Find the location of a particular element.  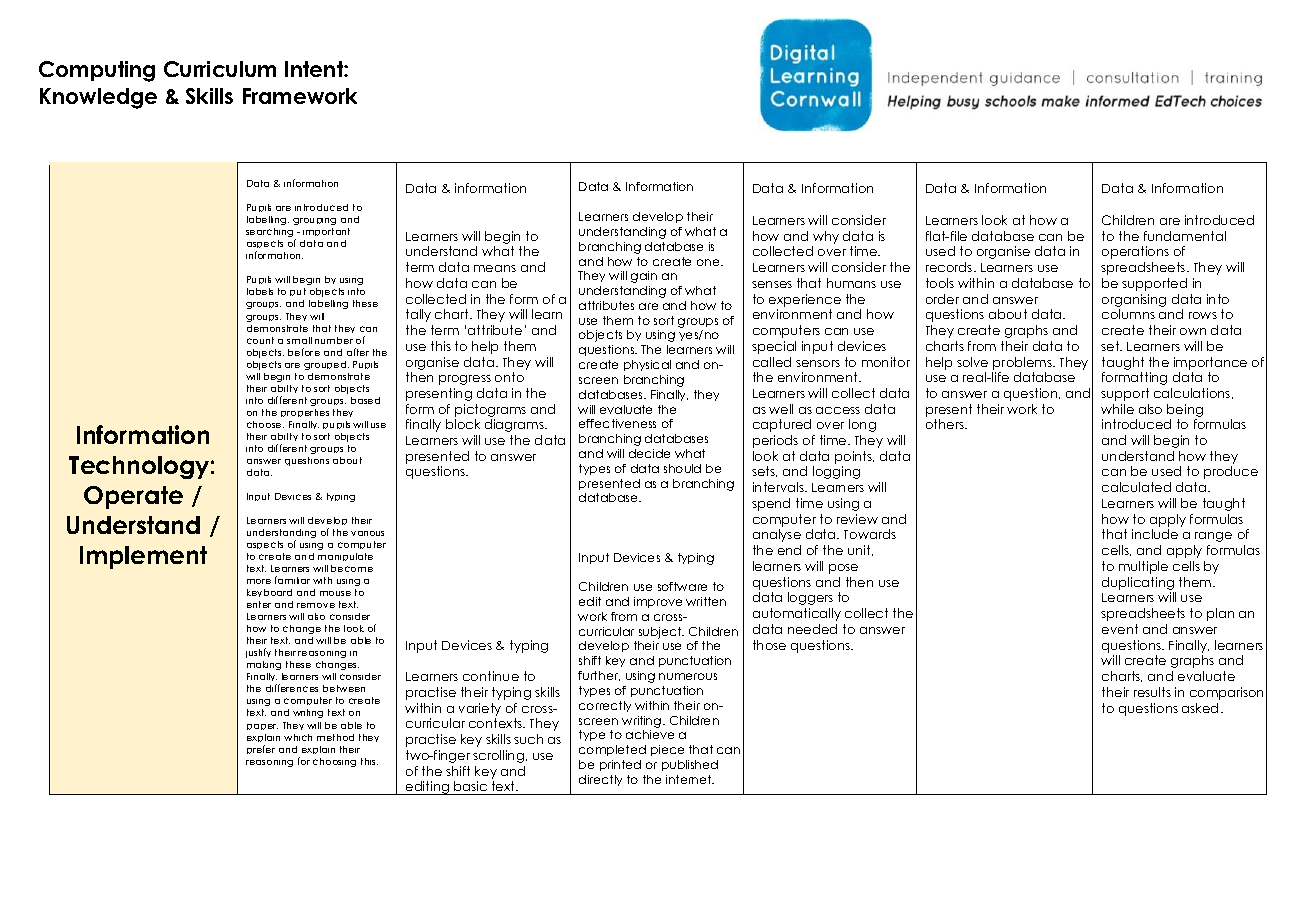

prefer is located at coordinates (261, 749).
